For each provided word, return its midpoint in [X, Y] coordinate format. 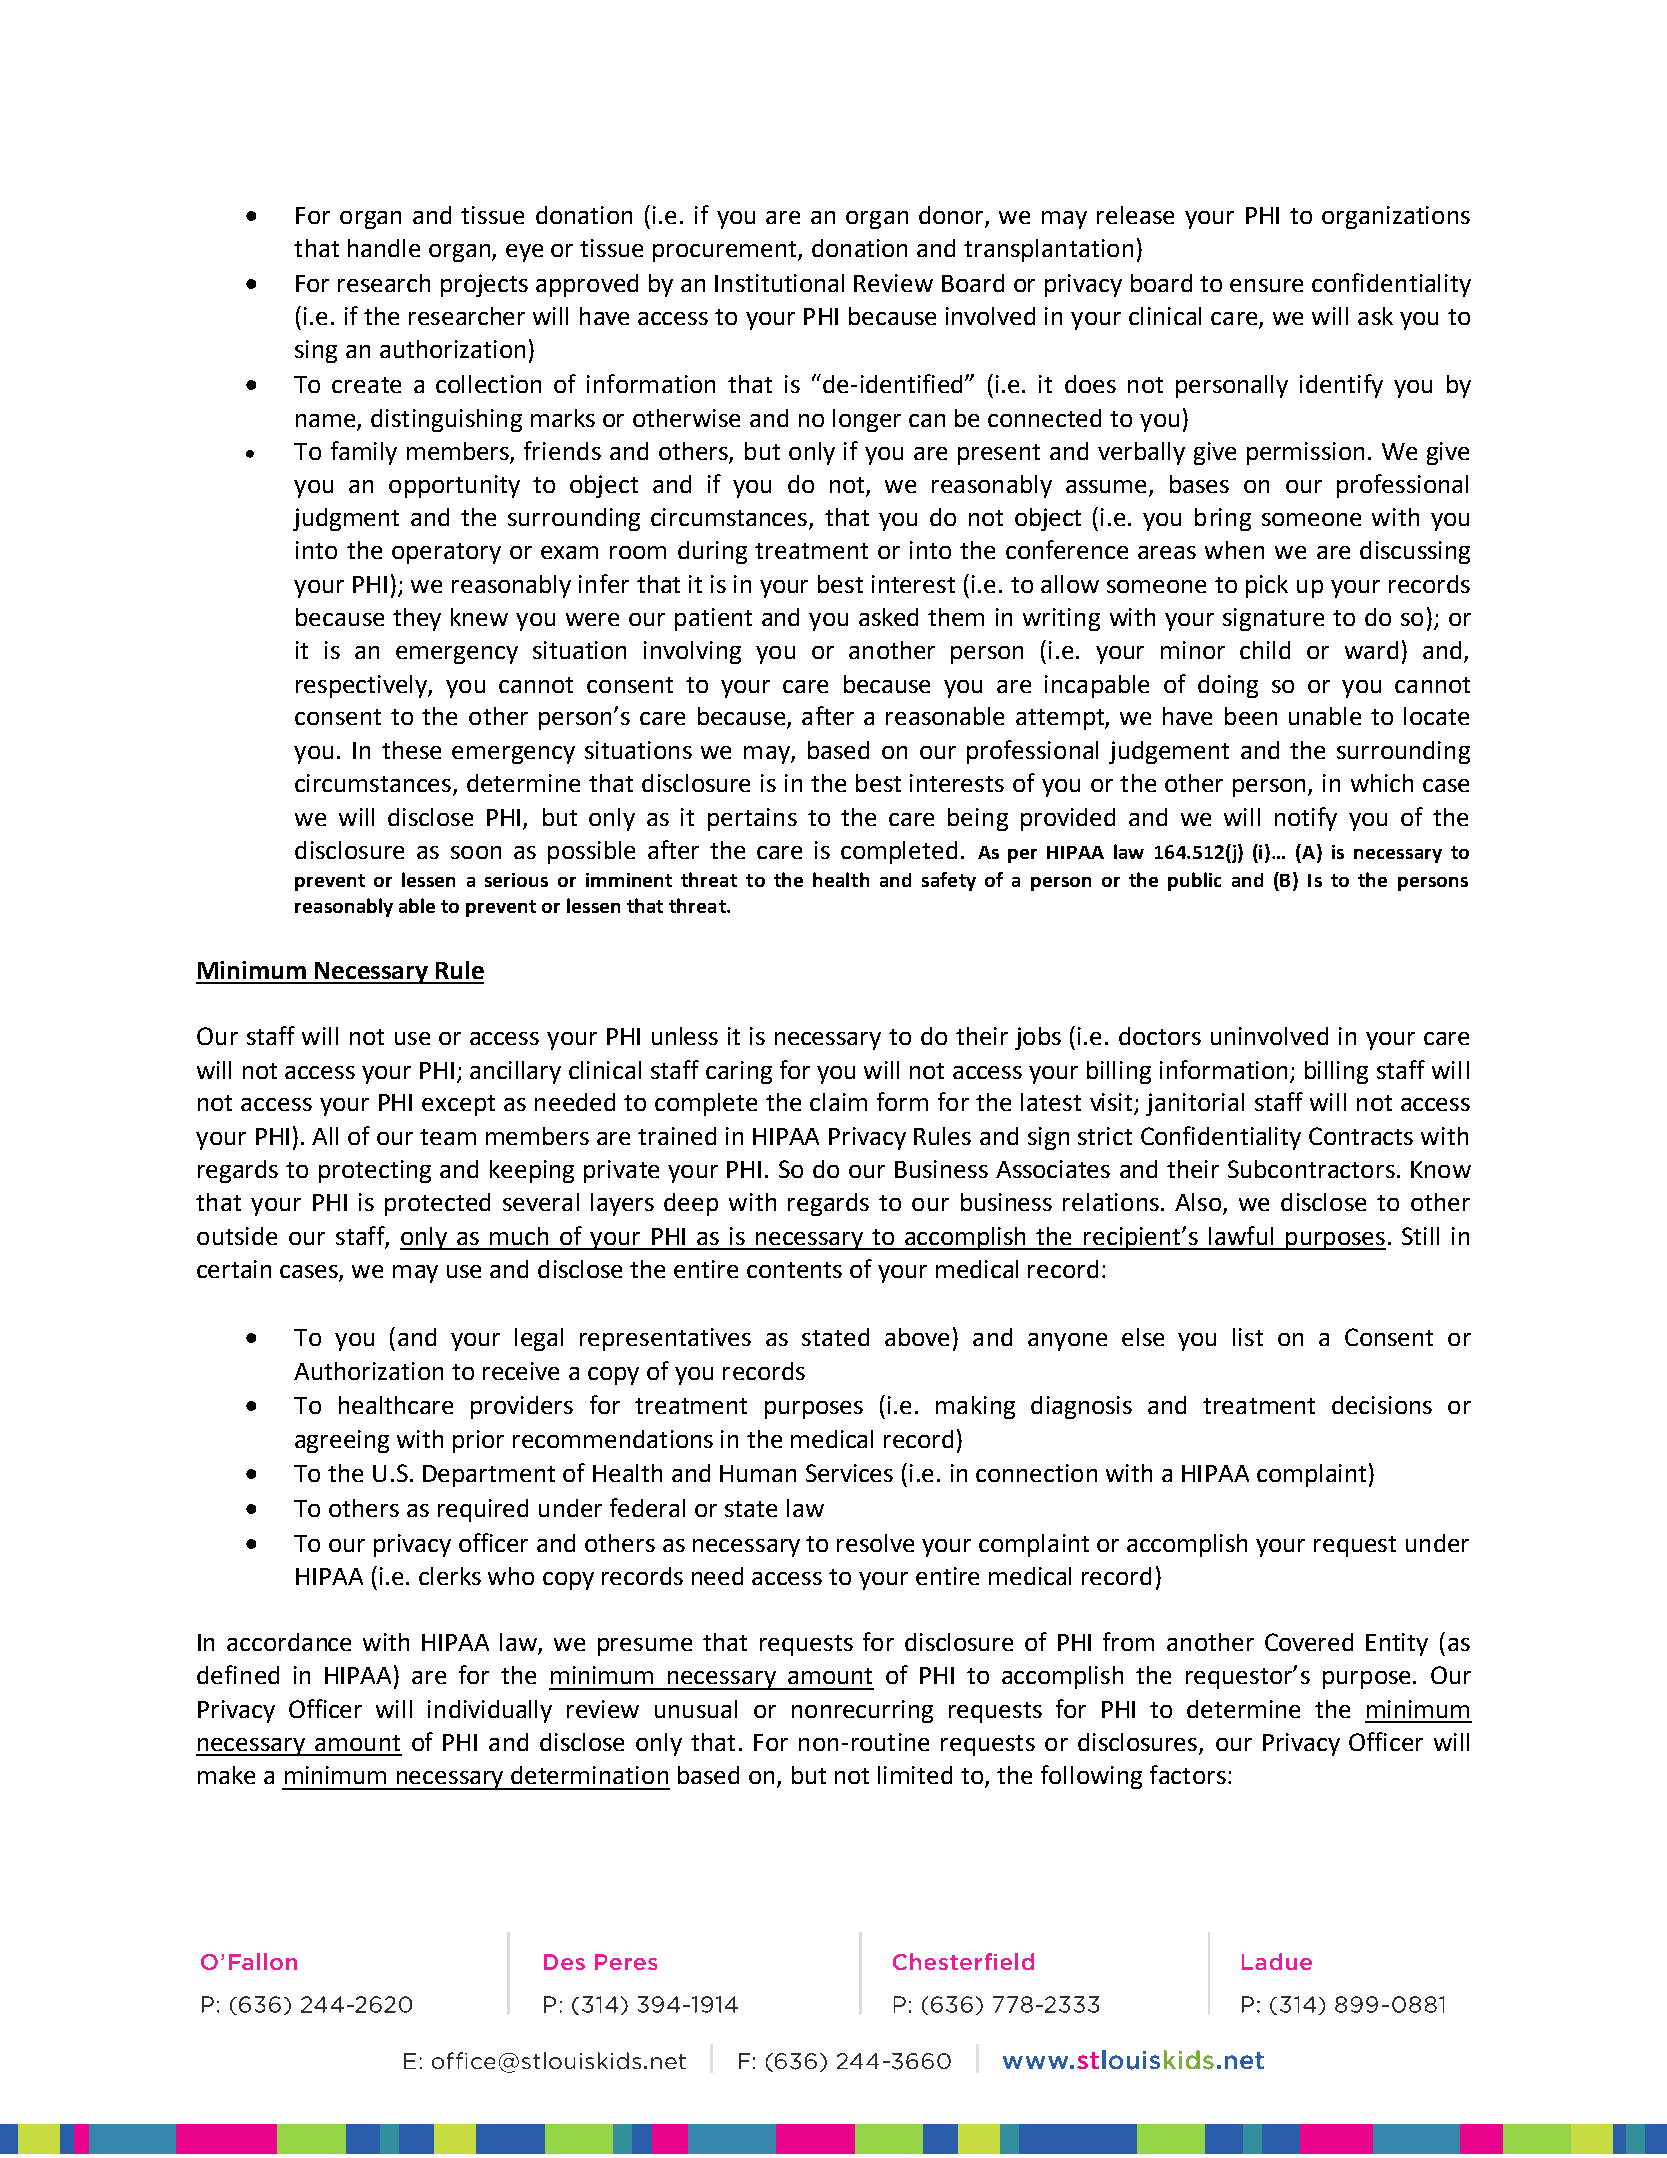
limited [915, 1775]
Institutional [779, 283]
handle [384, 248]
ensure [1266, 285]
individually [490, 1711]
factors [1188, 1774]
